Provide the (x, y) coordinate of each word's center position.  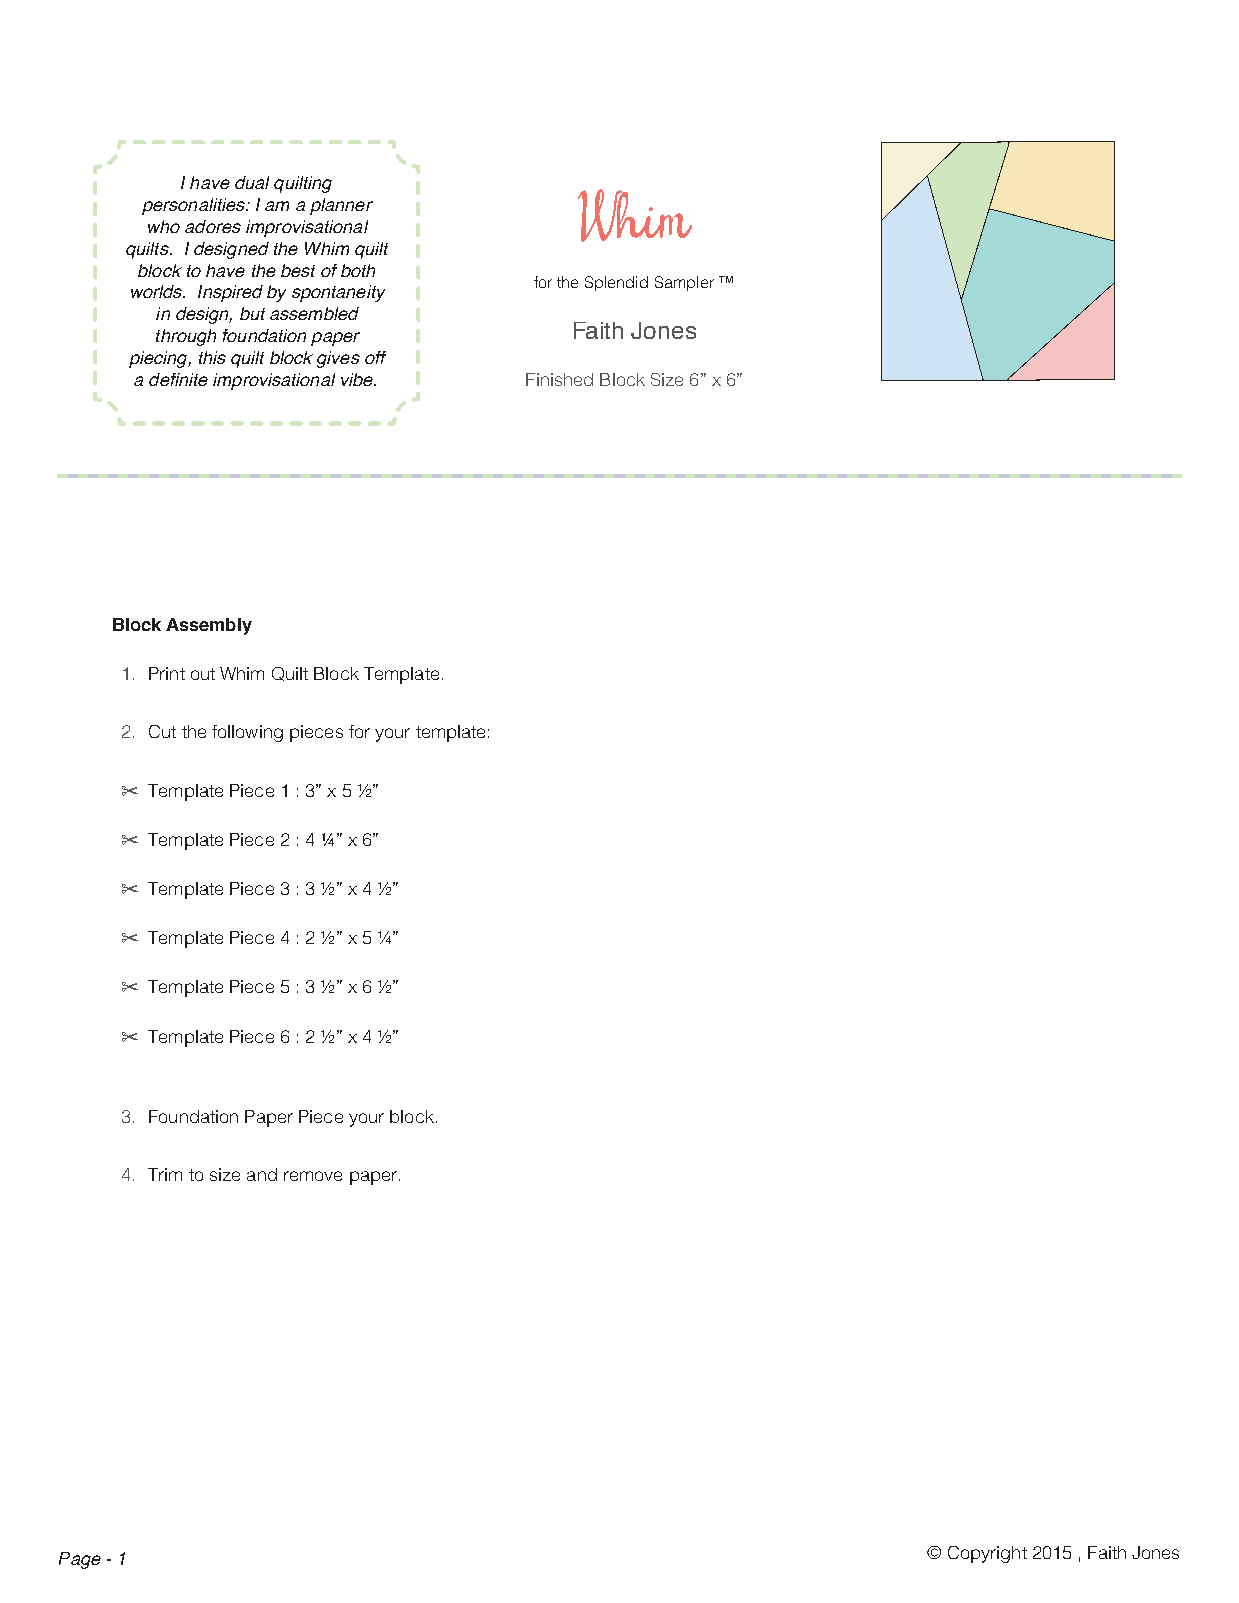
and (262, 1174)
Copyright (987, 1554)
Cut (162, 731)
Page (80, 1560)
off (375, 357)
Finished (559, 379)
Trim (165, 1174)
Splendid (616, 283)
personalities (194, 206)
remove (313, 1176)
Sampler (684, 283)
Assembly (209, 626)
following (247, 733)
